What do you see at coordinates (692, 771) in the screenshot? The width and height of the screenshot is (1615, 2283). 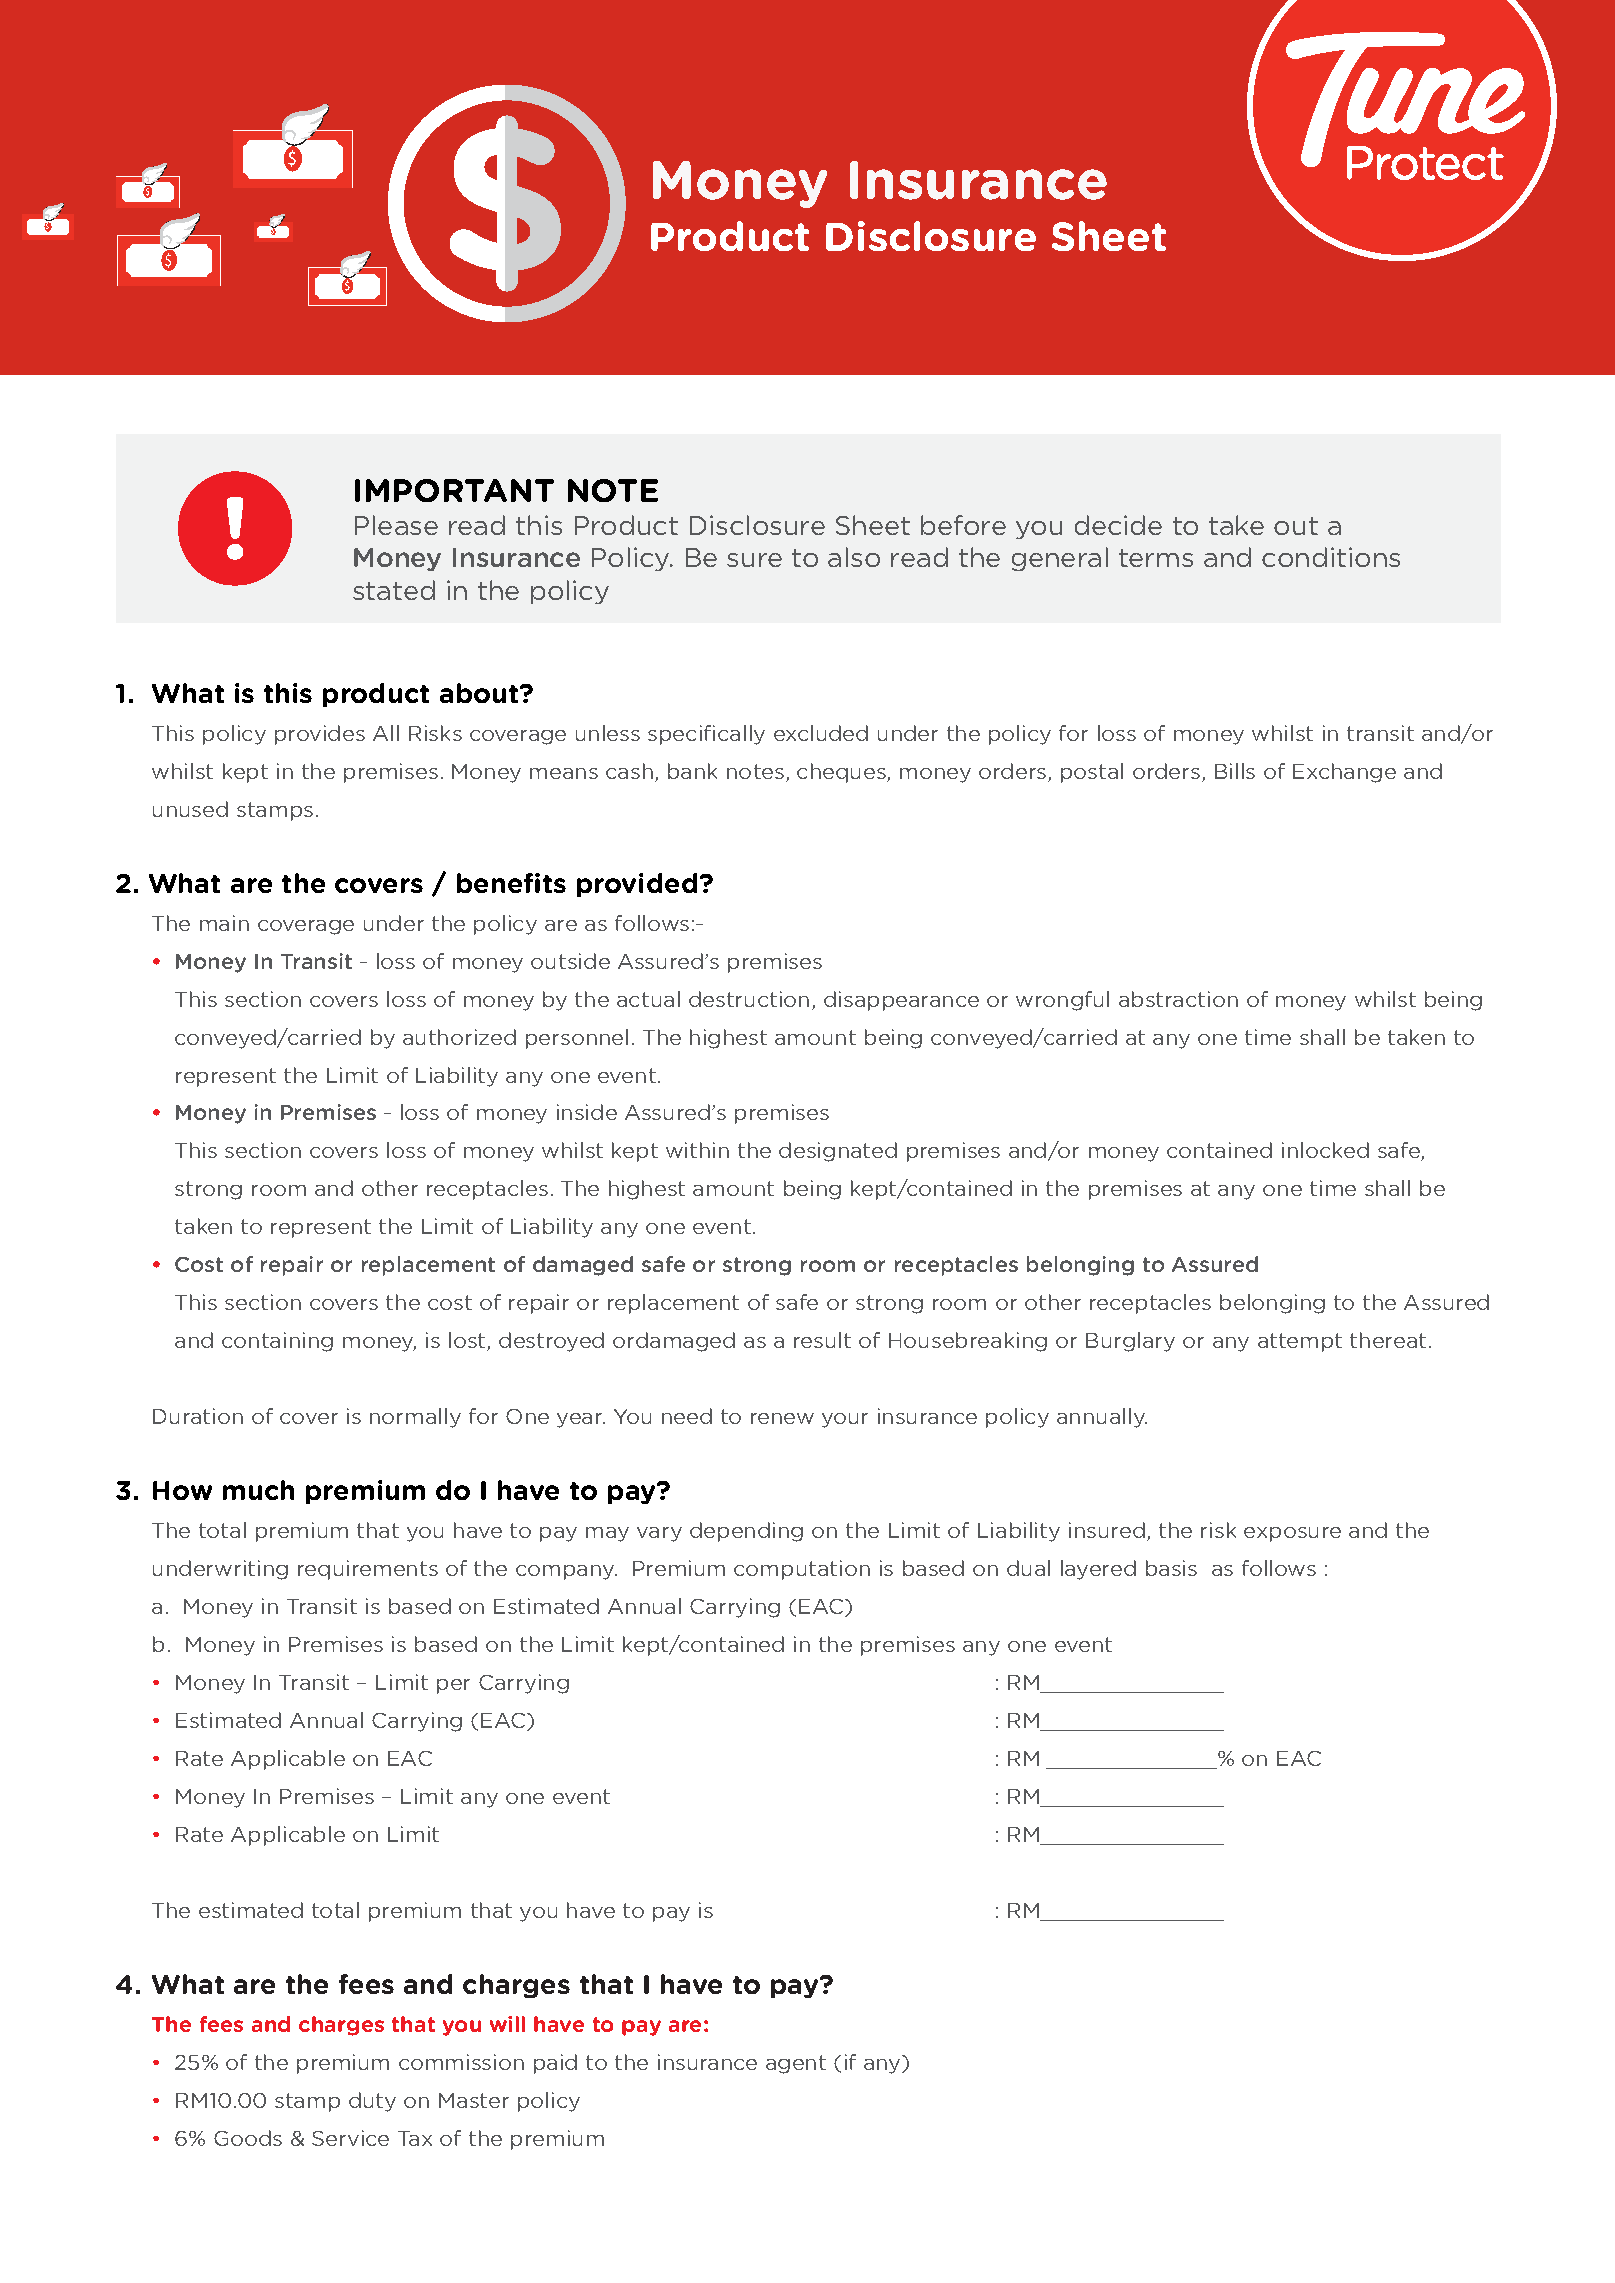 I see `bank` at bounding box center [692, 771].
